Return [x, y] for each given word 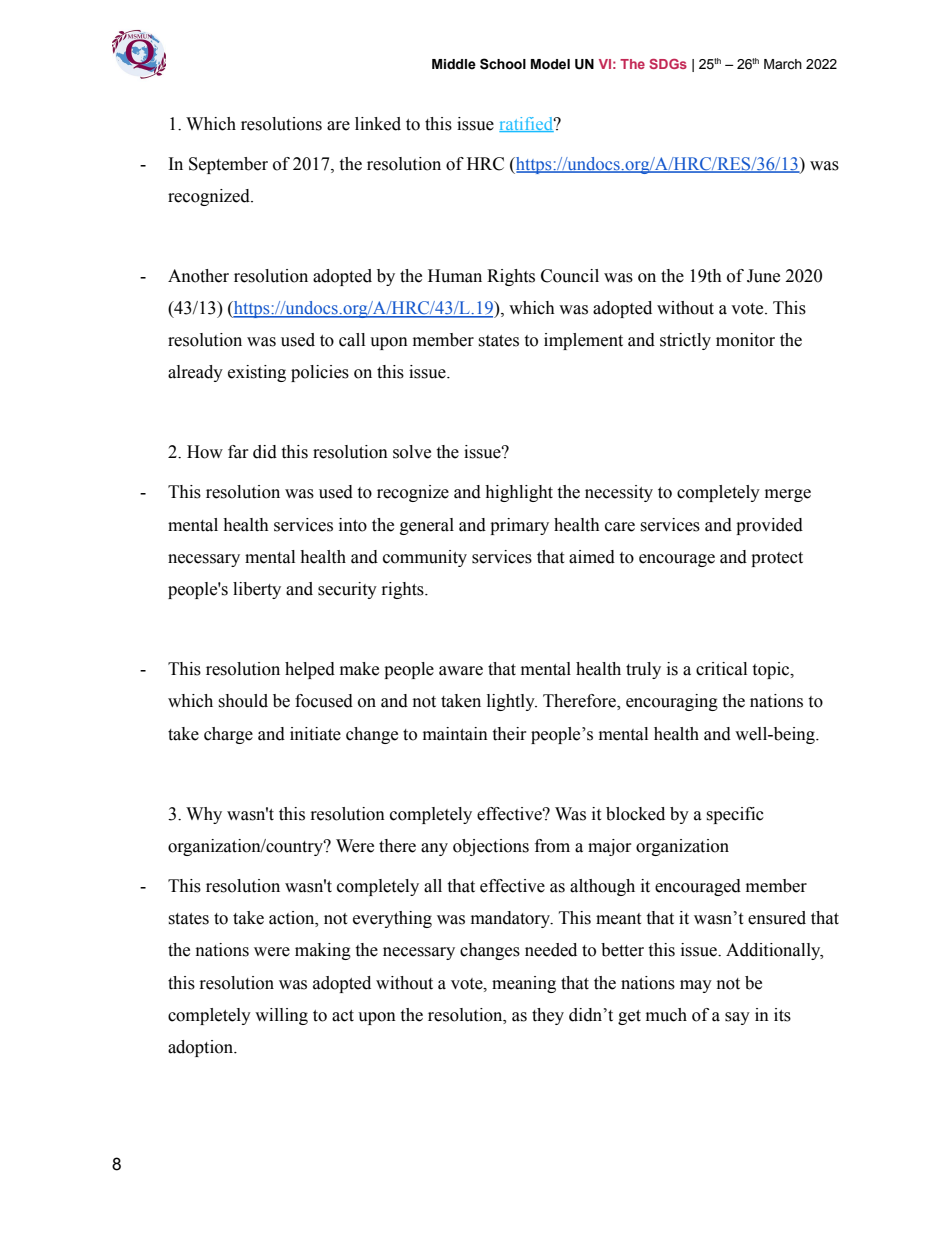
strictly [685, 341]
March [783, 64]
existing [257, 373]
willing [281, 1016]
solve [412, 452]
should [243, 701]
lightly [512, 702]
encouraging [672, 702]
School [503, 64]
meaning [524, 984]
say [737, 1018]
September [228, 165]
